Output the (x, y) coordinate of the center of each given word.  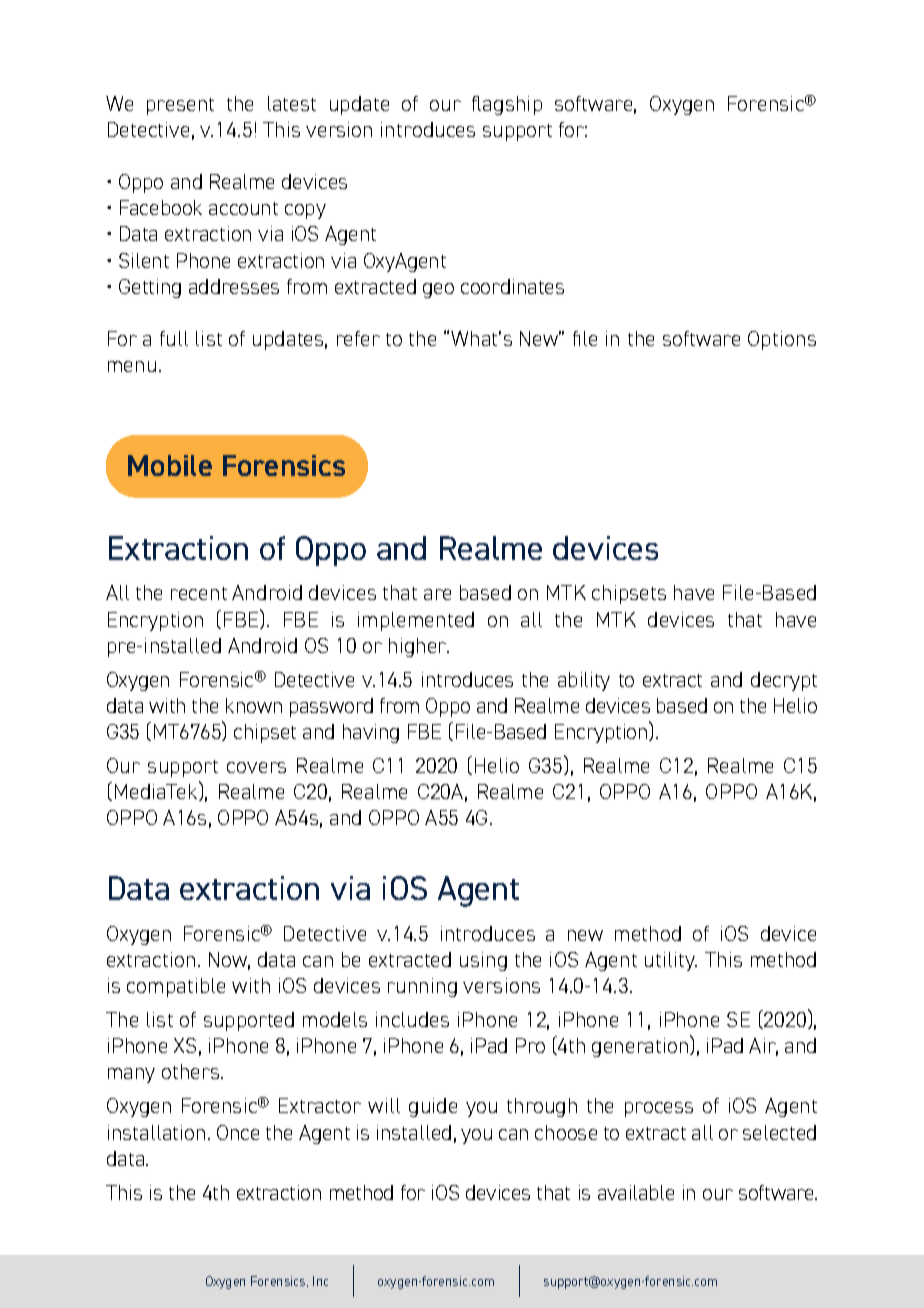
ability (584, 681)
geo (438, 290)
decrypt (784, 681)
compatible (176, 987)
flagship (507, 105)
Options (782, 340)
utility (671, 961)
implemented (416, 621)
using (483, 961)
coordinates (512, 286)
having (371, 733)
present (180, 106)
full (174, 338)
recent (199, 593)
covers (256, 767)
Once (238, 1132)
